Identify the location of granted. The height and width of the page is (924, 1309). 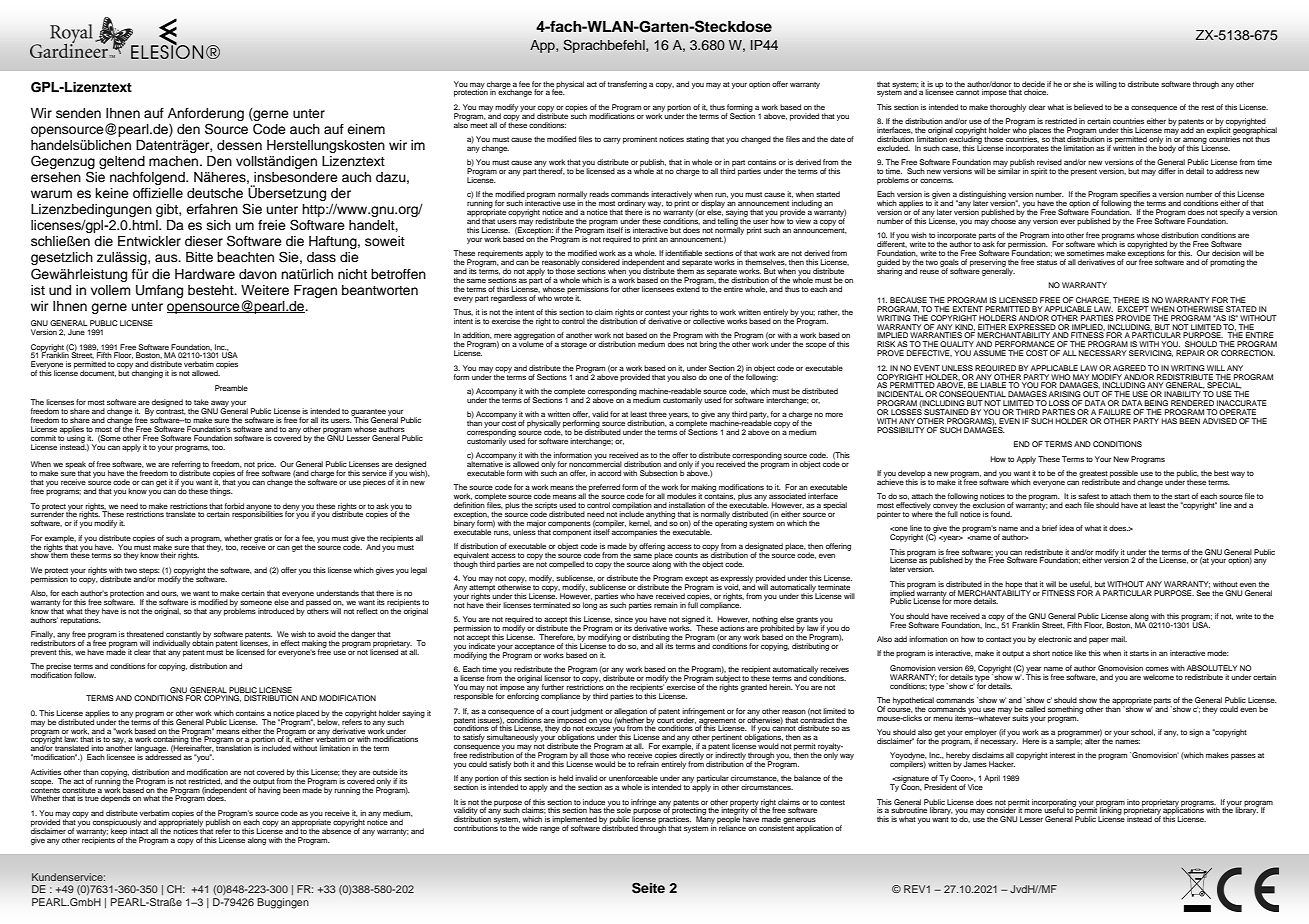
(754, 688).
